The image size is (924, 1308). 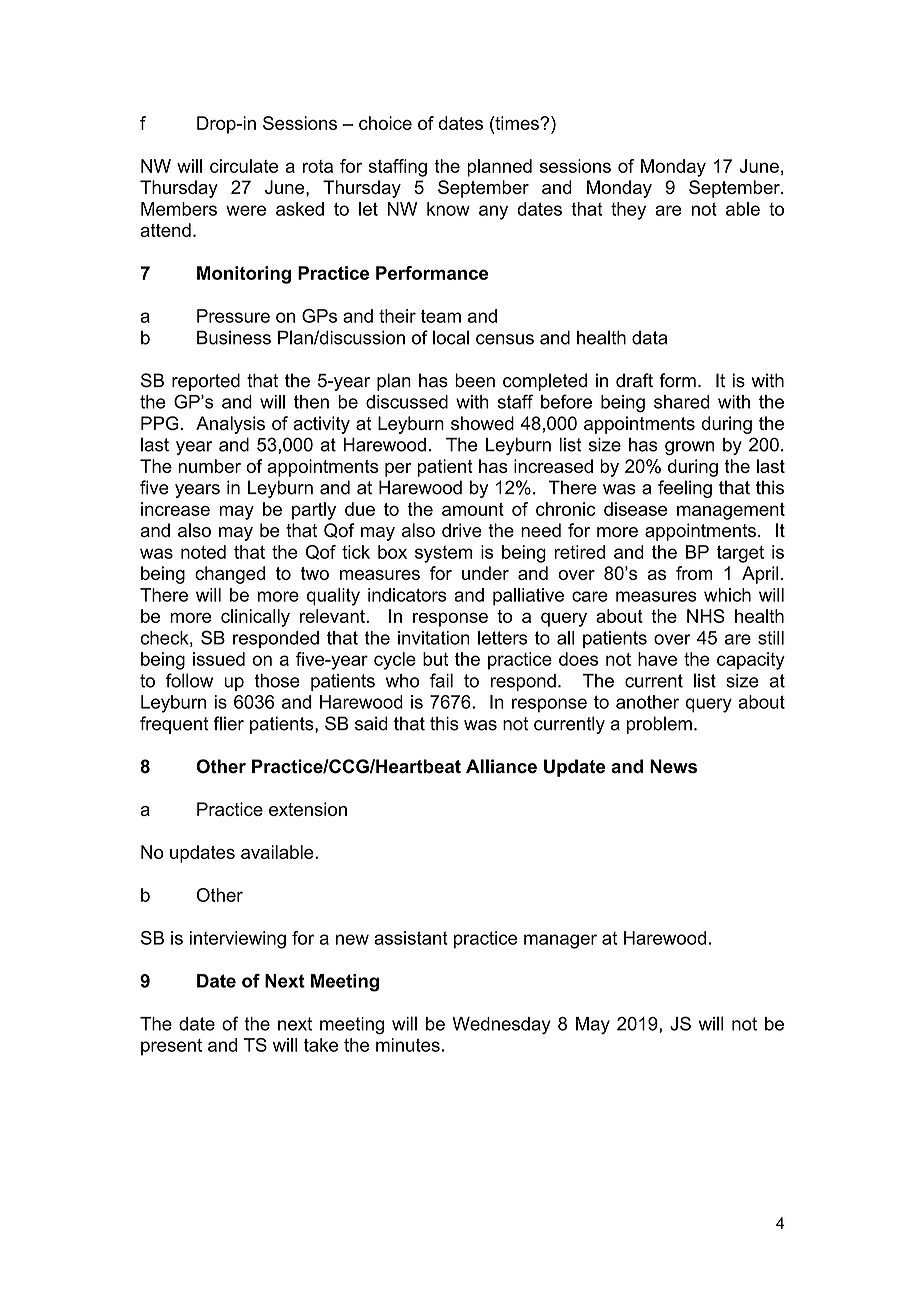 What do you see at coordinates (689, 448) in the image?
I see `grown` at bounding box center [689, 448].
